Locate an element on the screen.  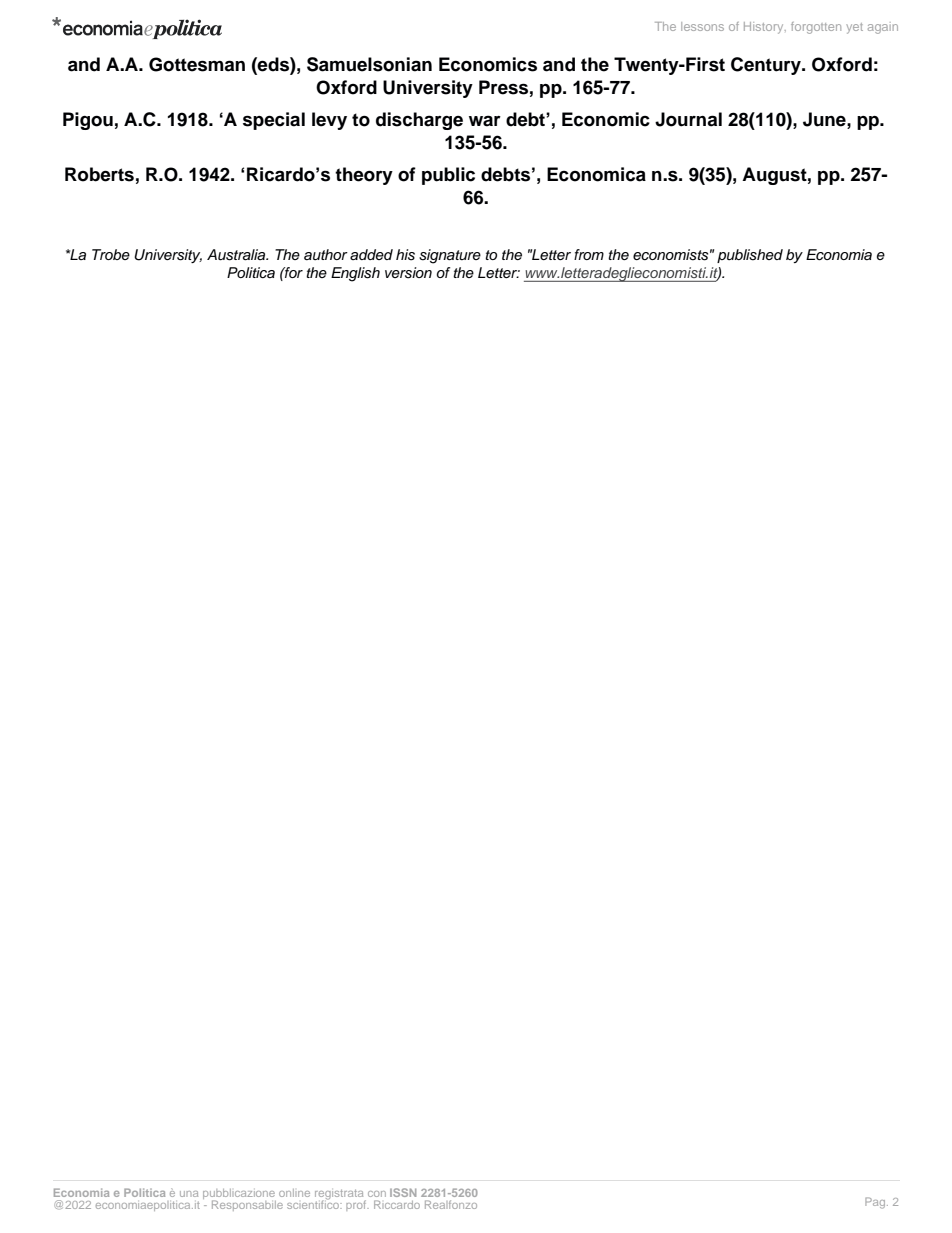
Pag is located at coordinates (876, 1203).
